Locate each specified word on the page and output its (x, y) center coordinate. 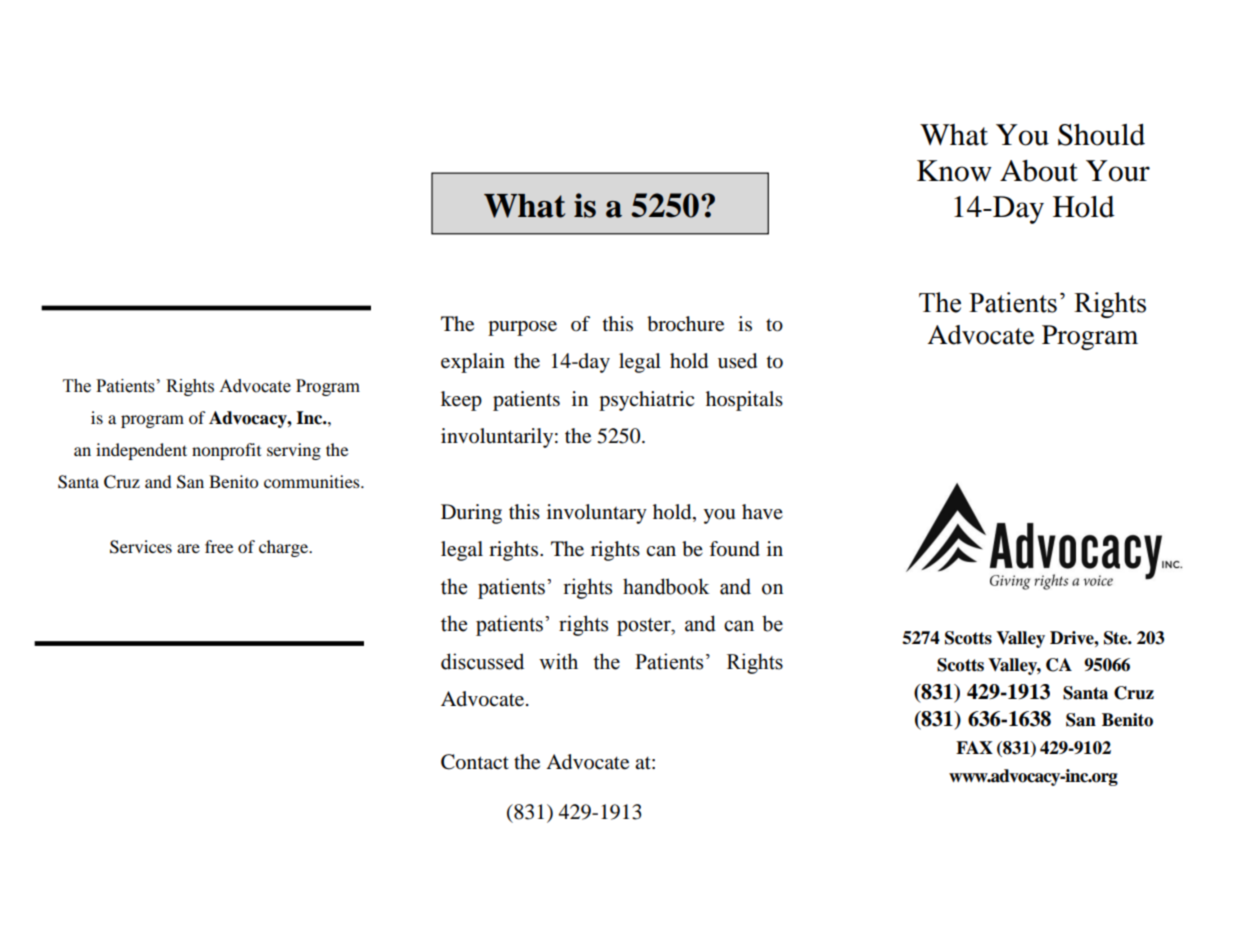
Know (954, 171)
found (734, 549)
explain (473, 363)
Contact (475, 762)
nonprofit (226, 451)
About (1039, 171)
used (737, 361)
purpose (522, 328)
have (762, 511)
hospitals (744, 401)
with (558, 661)
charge (285, 548)
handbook (666, 586)
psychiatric (646, 401)
